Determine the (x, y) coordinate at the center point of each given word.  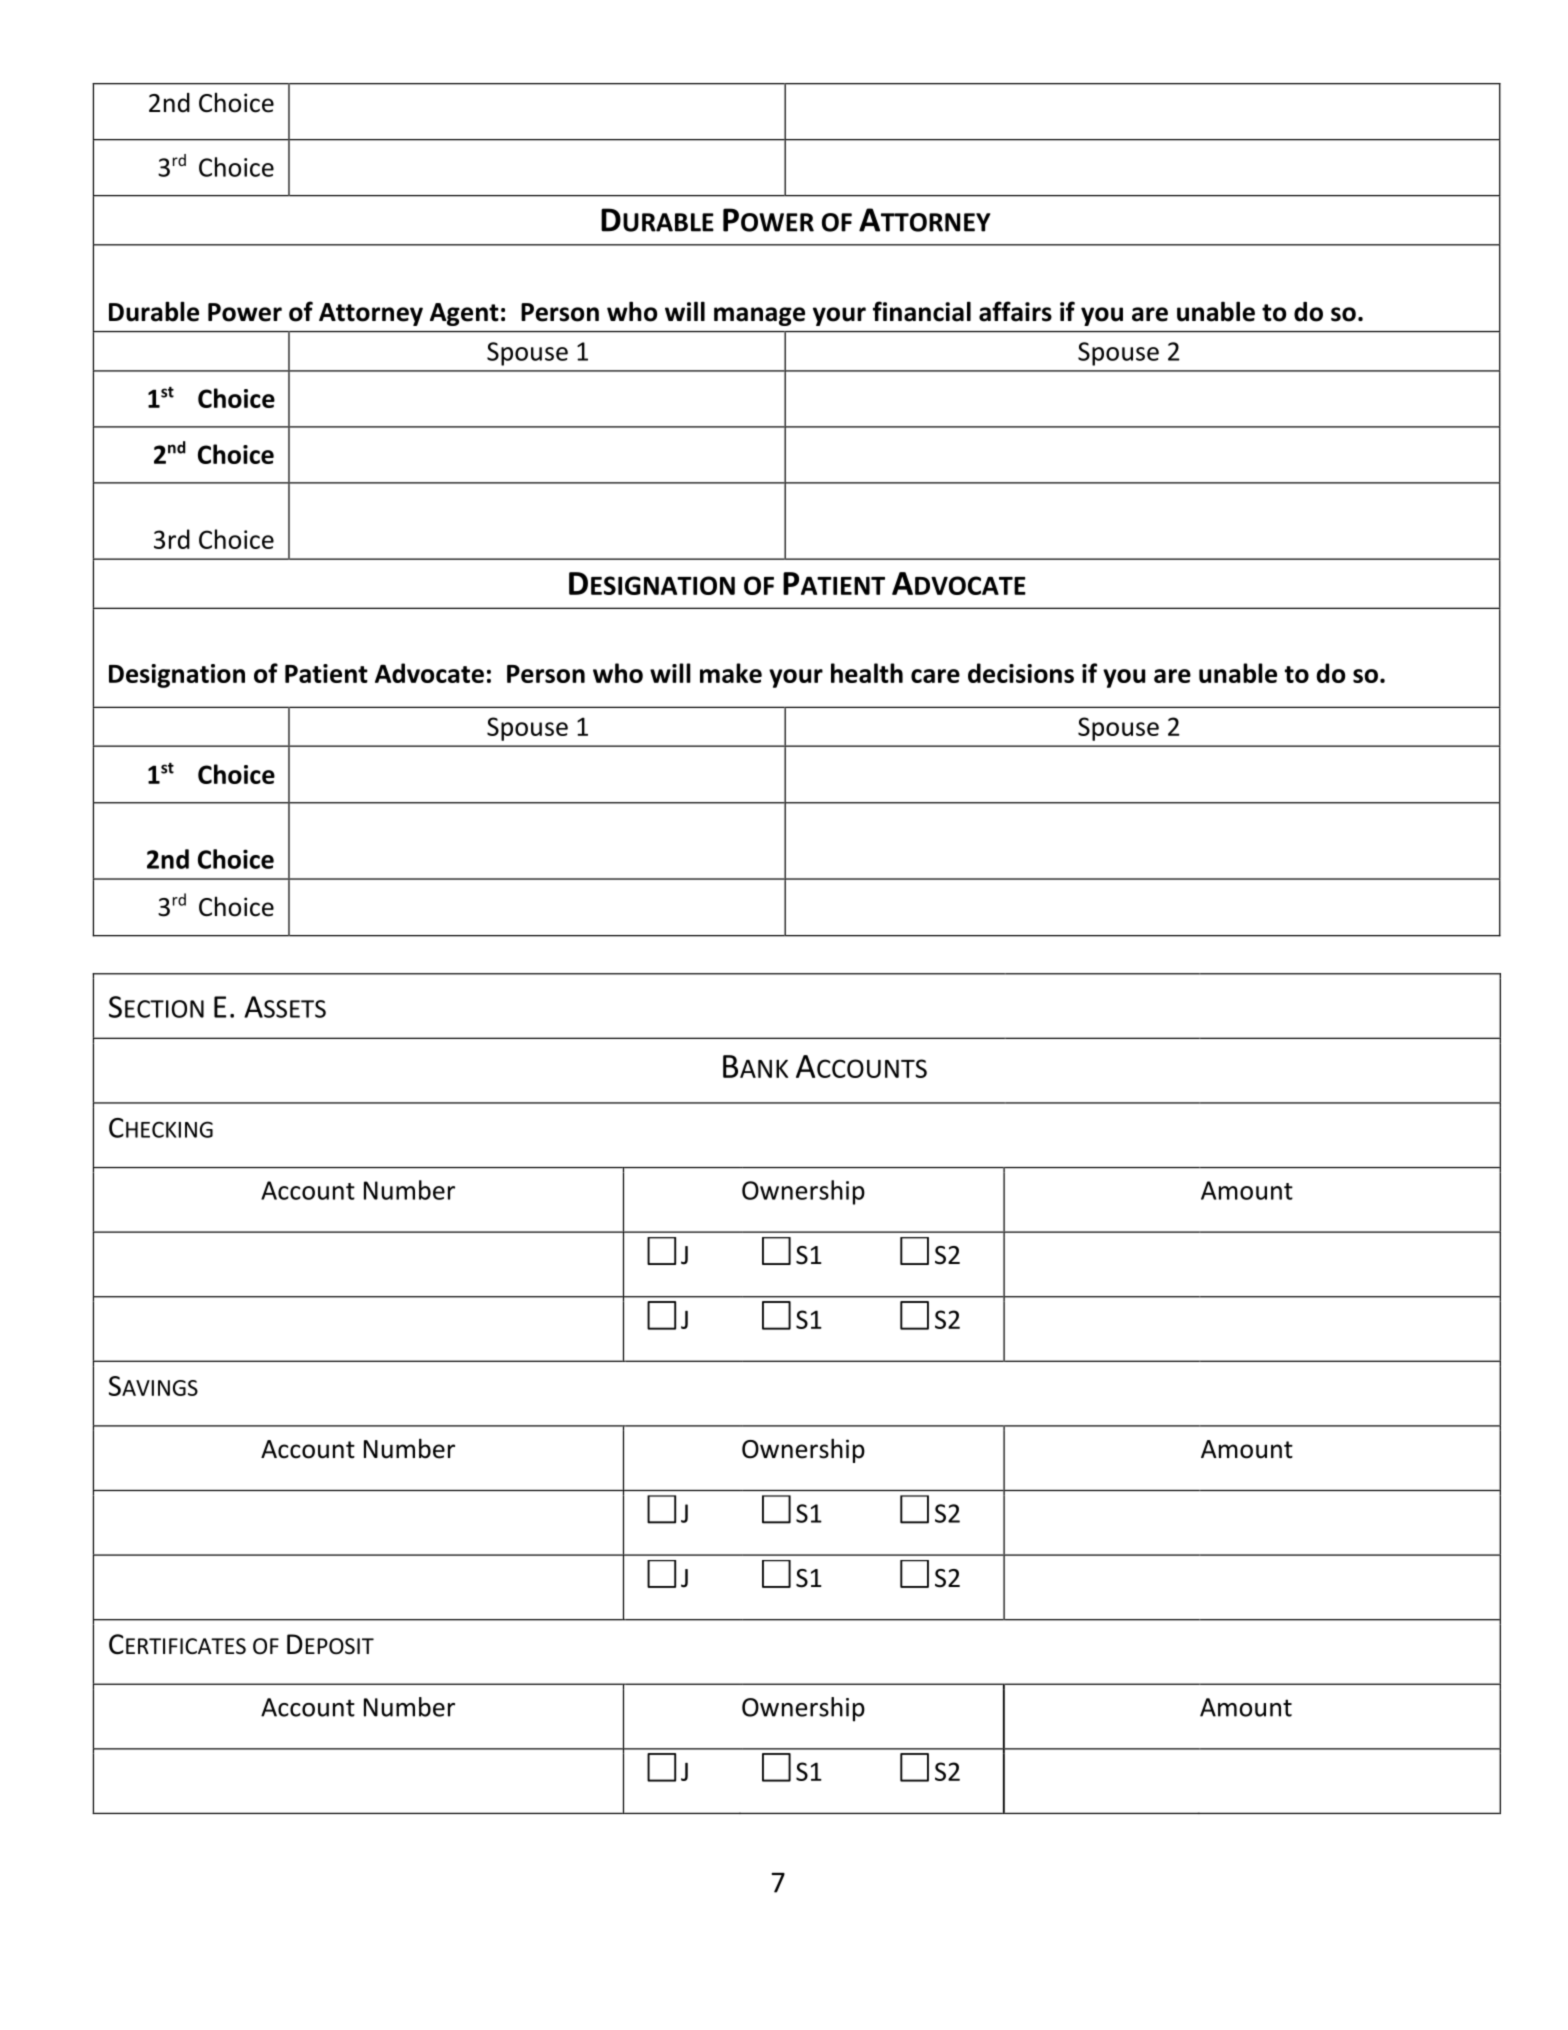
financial (922, 311)
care (935, 676)
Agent (464, 314)
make (731, 673)
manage (759, 316)
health (867, 673)
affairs (1015, 311)
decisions (1021, 673)
